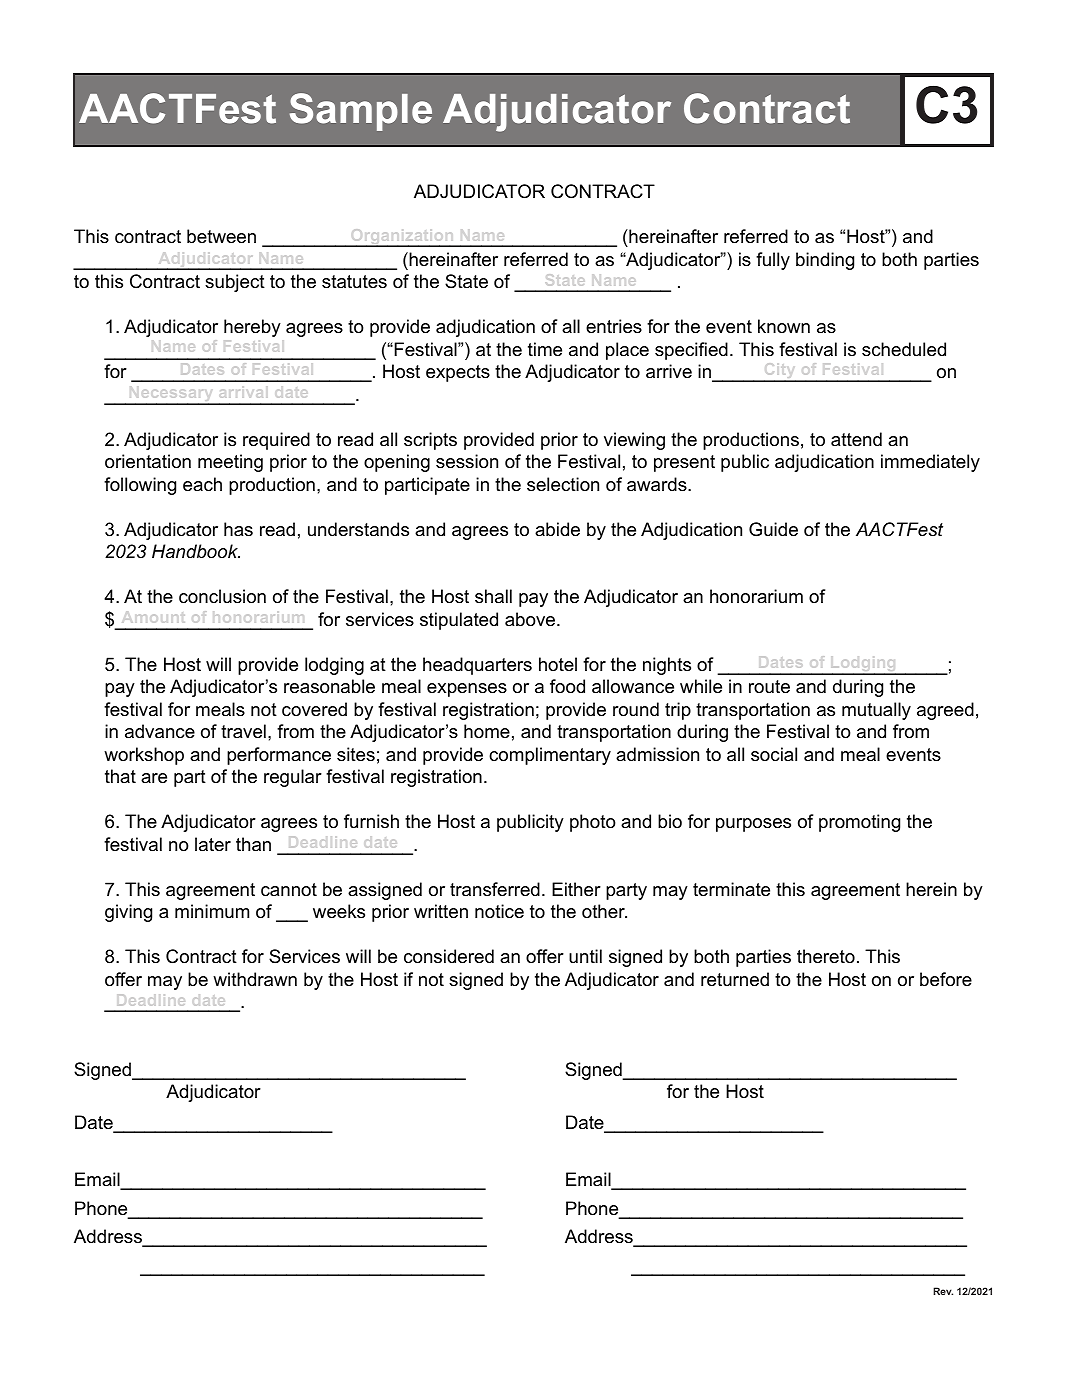 This screenshot has height=1374, width=1067. I want to click on has, so click(238, 529).
